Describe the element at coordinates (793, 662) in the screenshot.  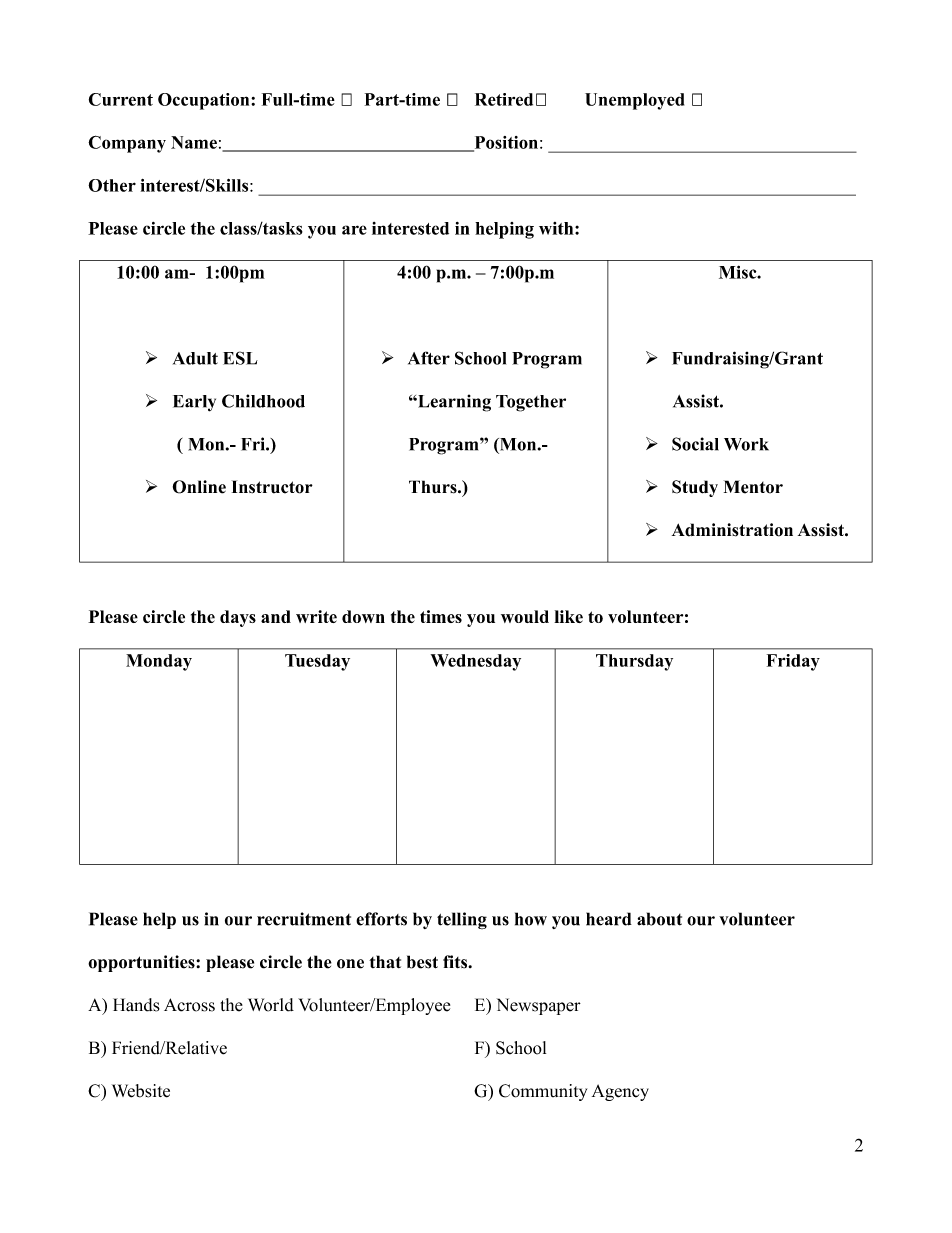
I see `Friday` at that location.
